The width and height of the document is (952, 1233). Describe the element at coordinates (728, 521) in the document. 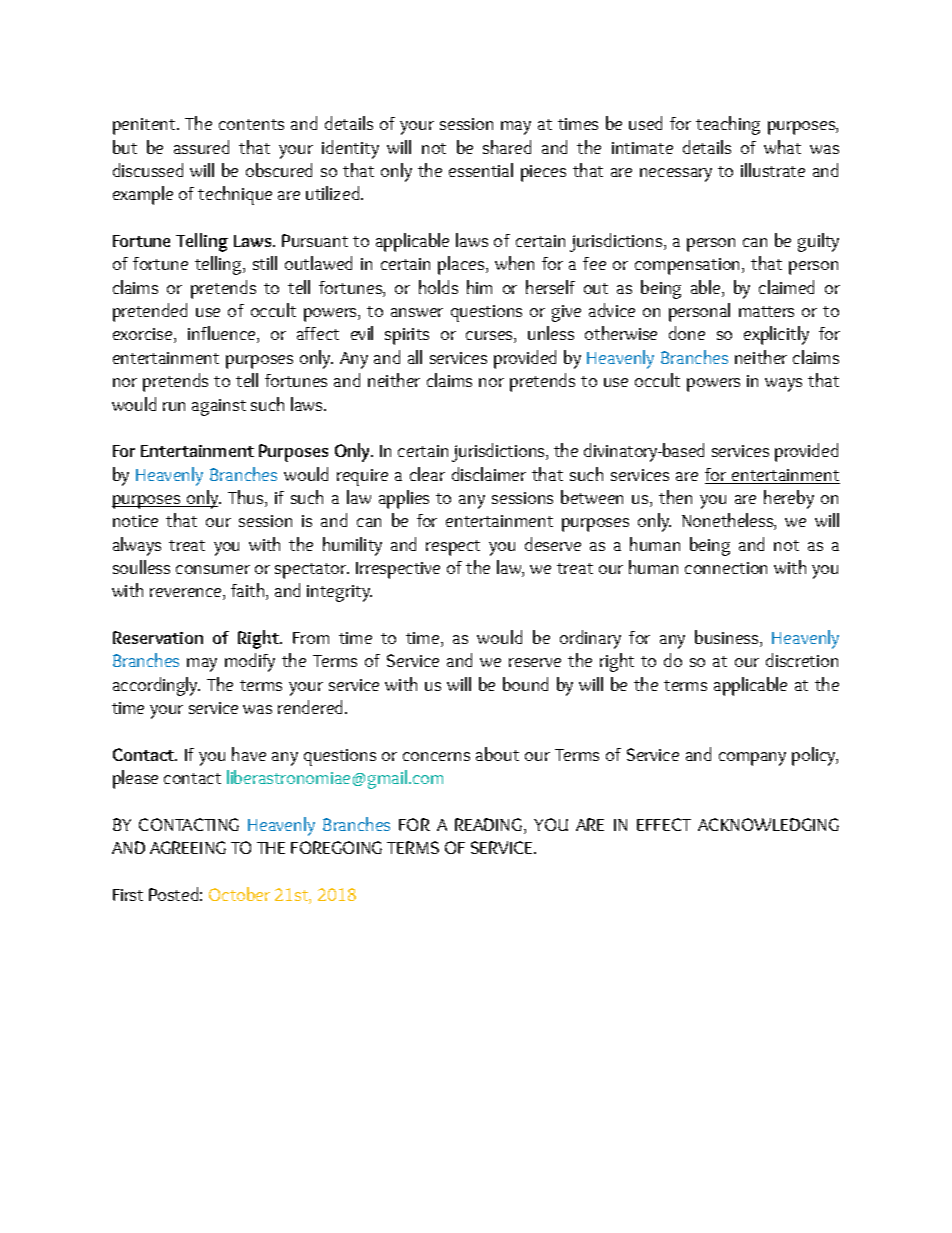

I see `Nonetheless` at that location.
